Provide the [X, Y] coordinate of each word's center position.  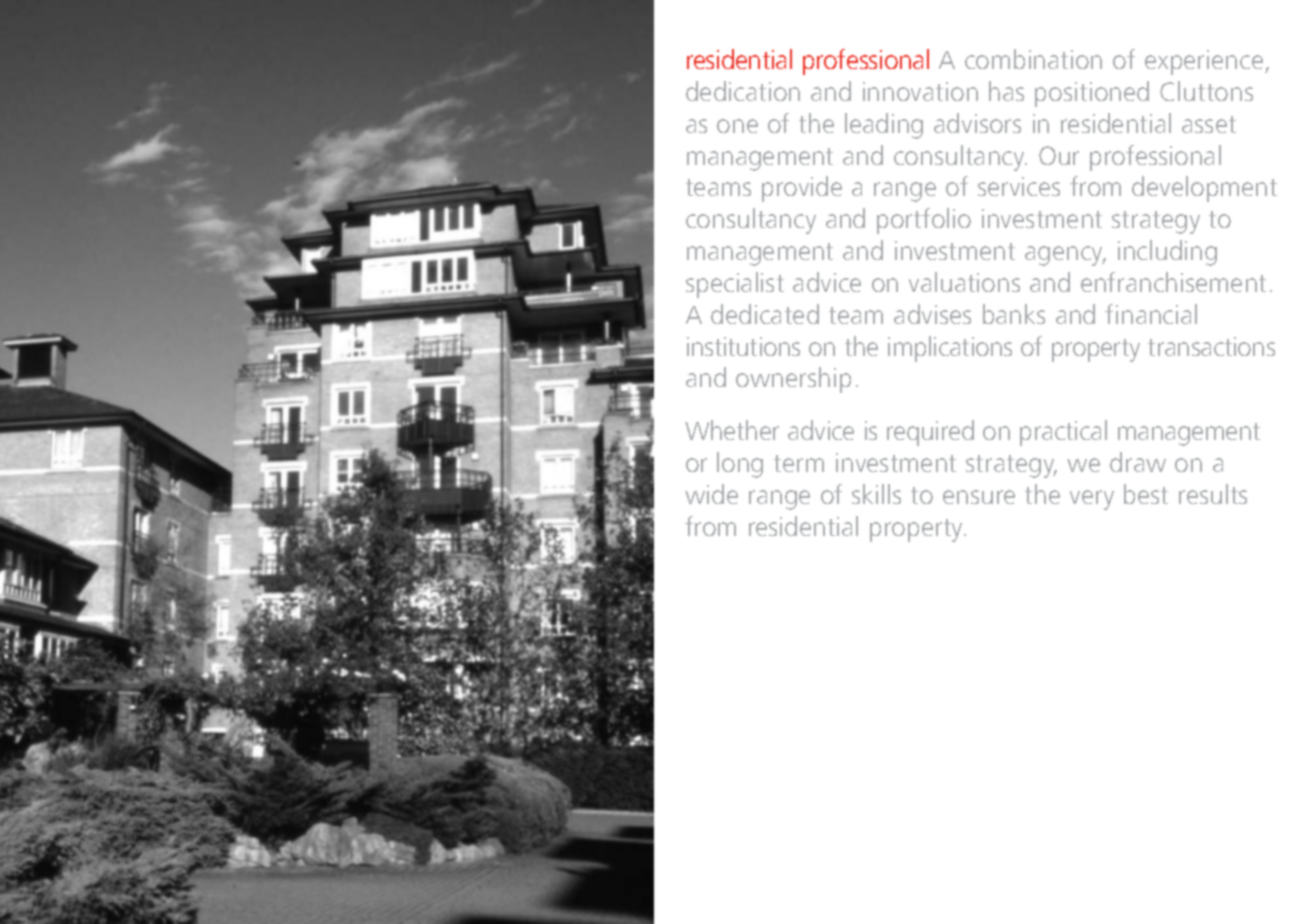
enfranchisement [1173, 282]
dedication [743, 91]
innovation [920, 91]
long [740, 465]
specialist [735, 285]
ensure [979, 497]
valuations [964, 282]
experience [1205, 62]
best [1146, 494]
